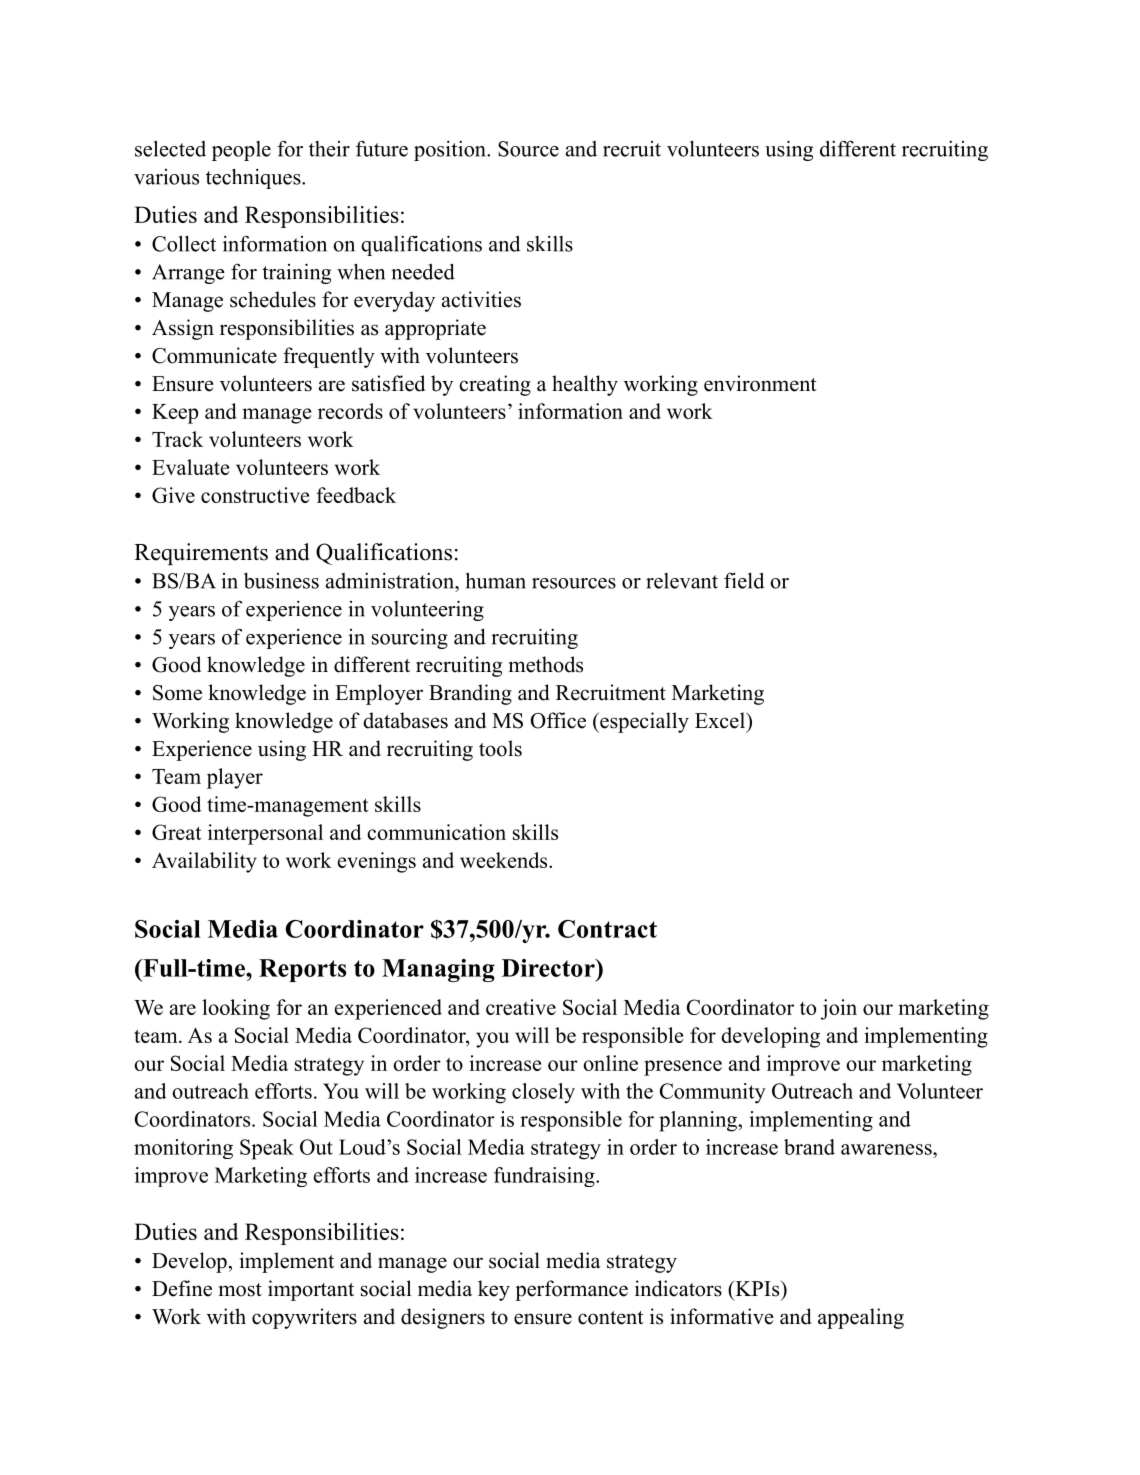 The width and height of the document is (1140, 1475). Describe the element at coordinates (839, 1009) in the document. I see `join` at that location.
